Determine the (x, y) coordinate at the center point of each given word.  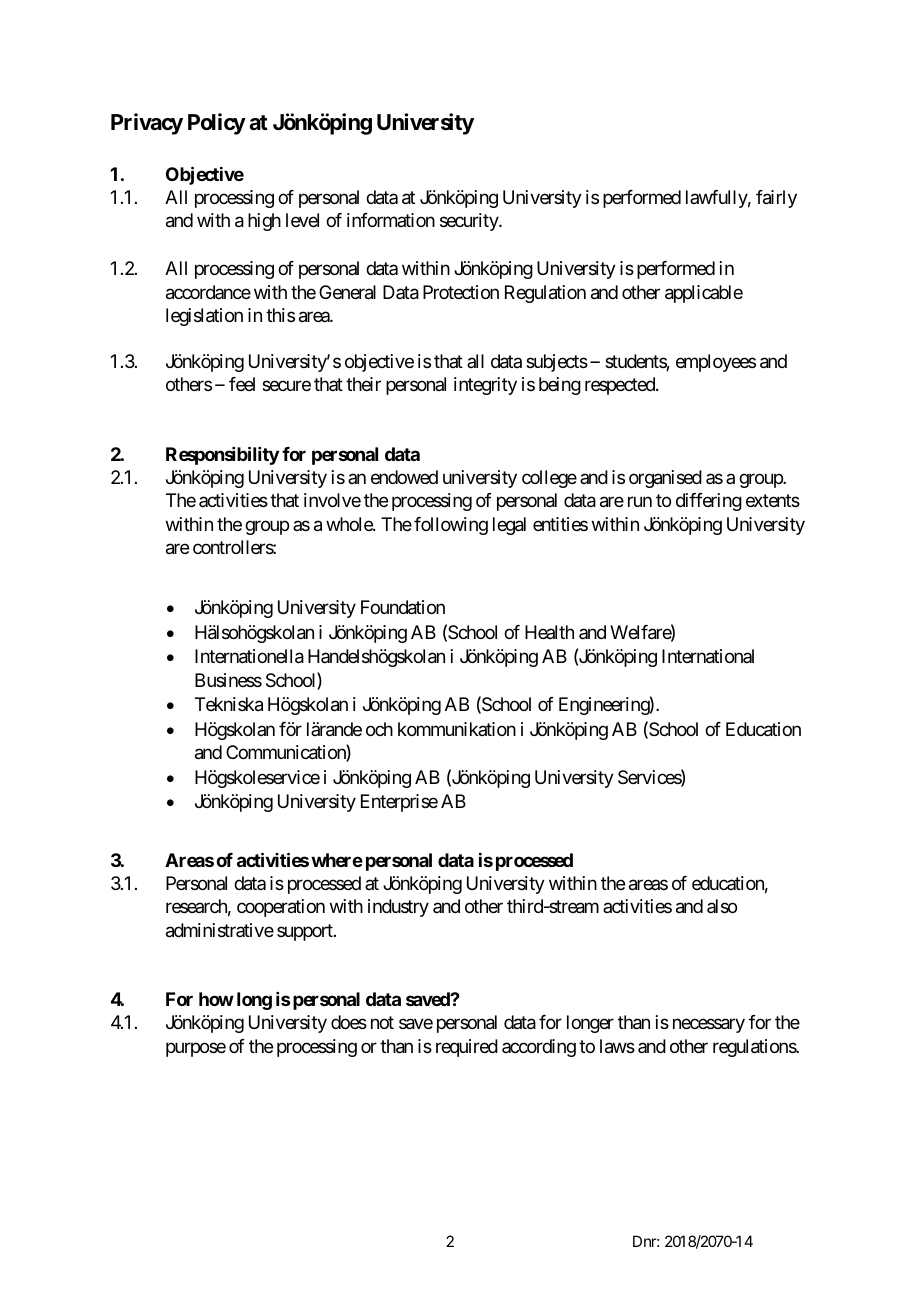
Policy (217, 124)
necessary (709, 1026)
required (467, 1048)
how (216, 999)
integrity (485, 386)
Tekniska (229, 704)
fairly (776, 199)
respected (621, 386)
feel (242, 384)
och (379, 729)
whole (350, 524)
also (722, 906)
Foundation (403, 607)
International (708, 656)
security (470, 222)
